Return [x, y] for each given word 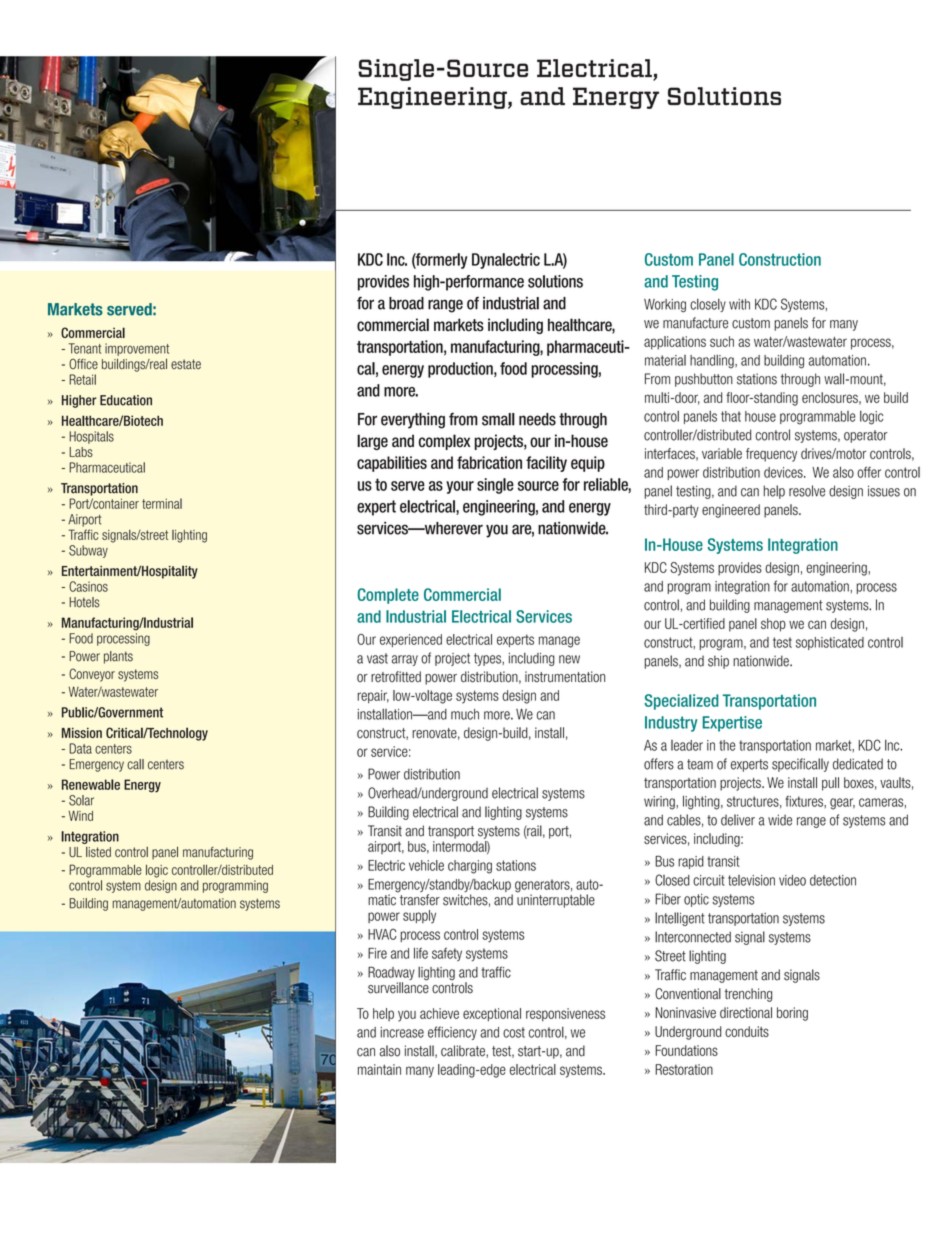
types [488, 659]
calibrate [464, 1051]
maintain [379, 1069]
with [739, 304]
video [792, 880]
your [460, 487]
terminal [162, 503]
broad [406, 303]
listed [98, 852]
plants [118, 657]
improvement [137, 349]
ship [718, 662]
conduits [747, 1031]
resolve [807, 491]
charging [470, 867]
